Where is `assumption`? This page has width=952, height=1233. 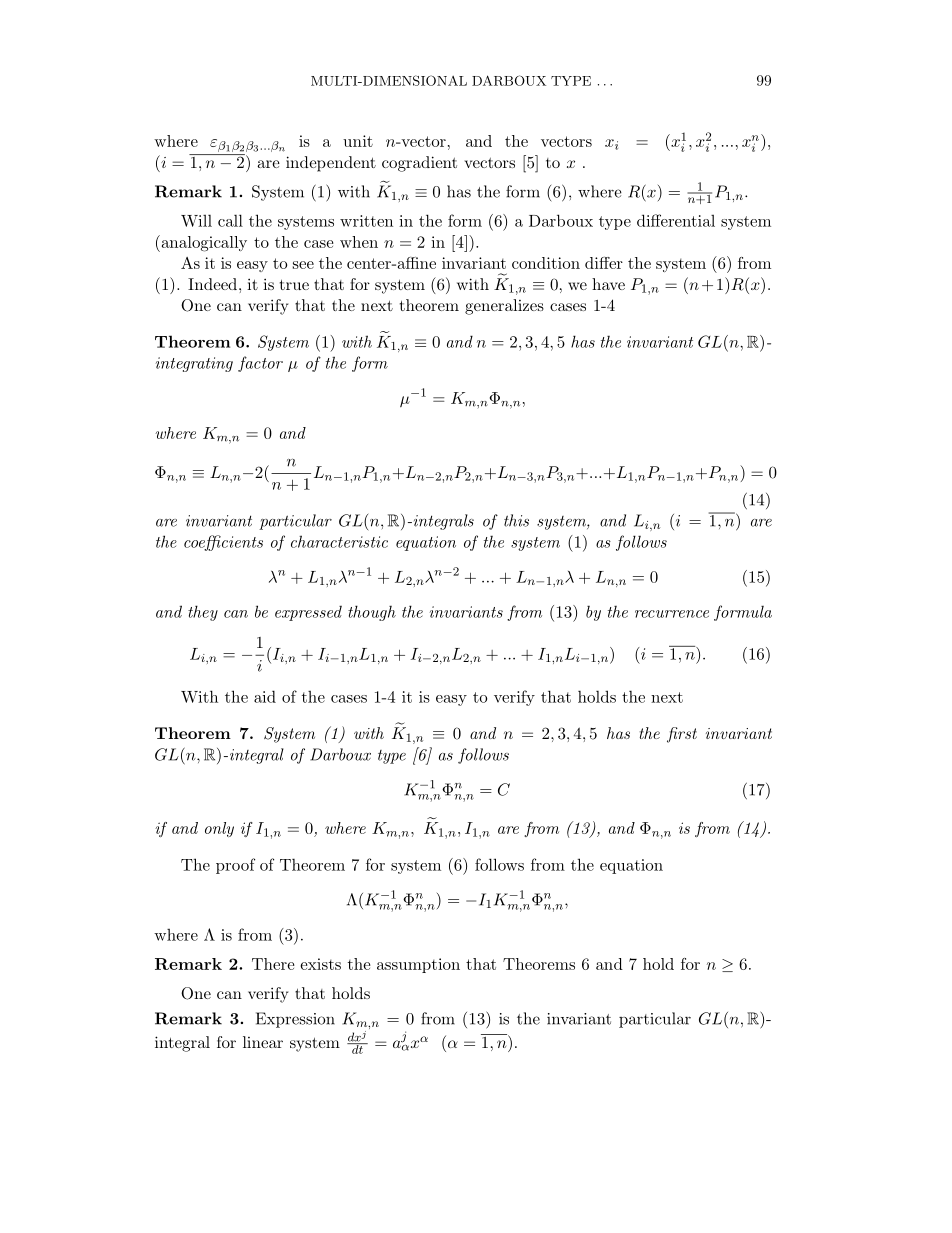 assumption is located at coordinates (418, 965).
